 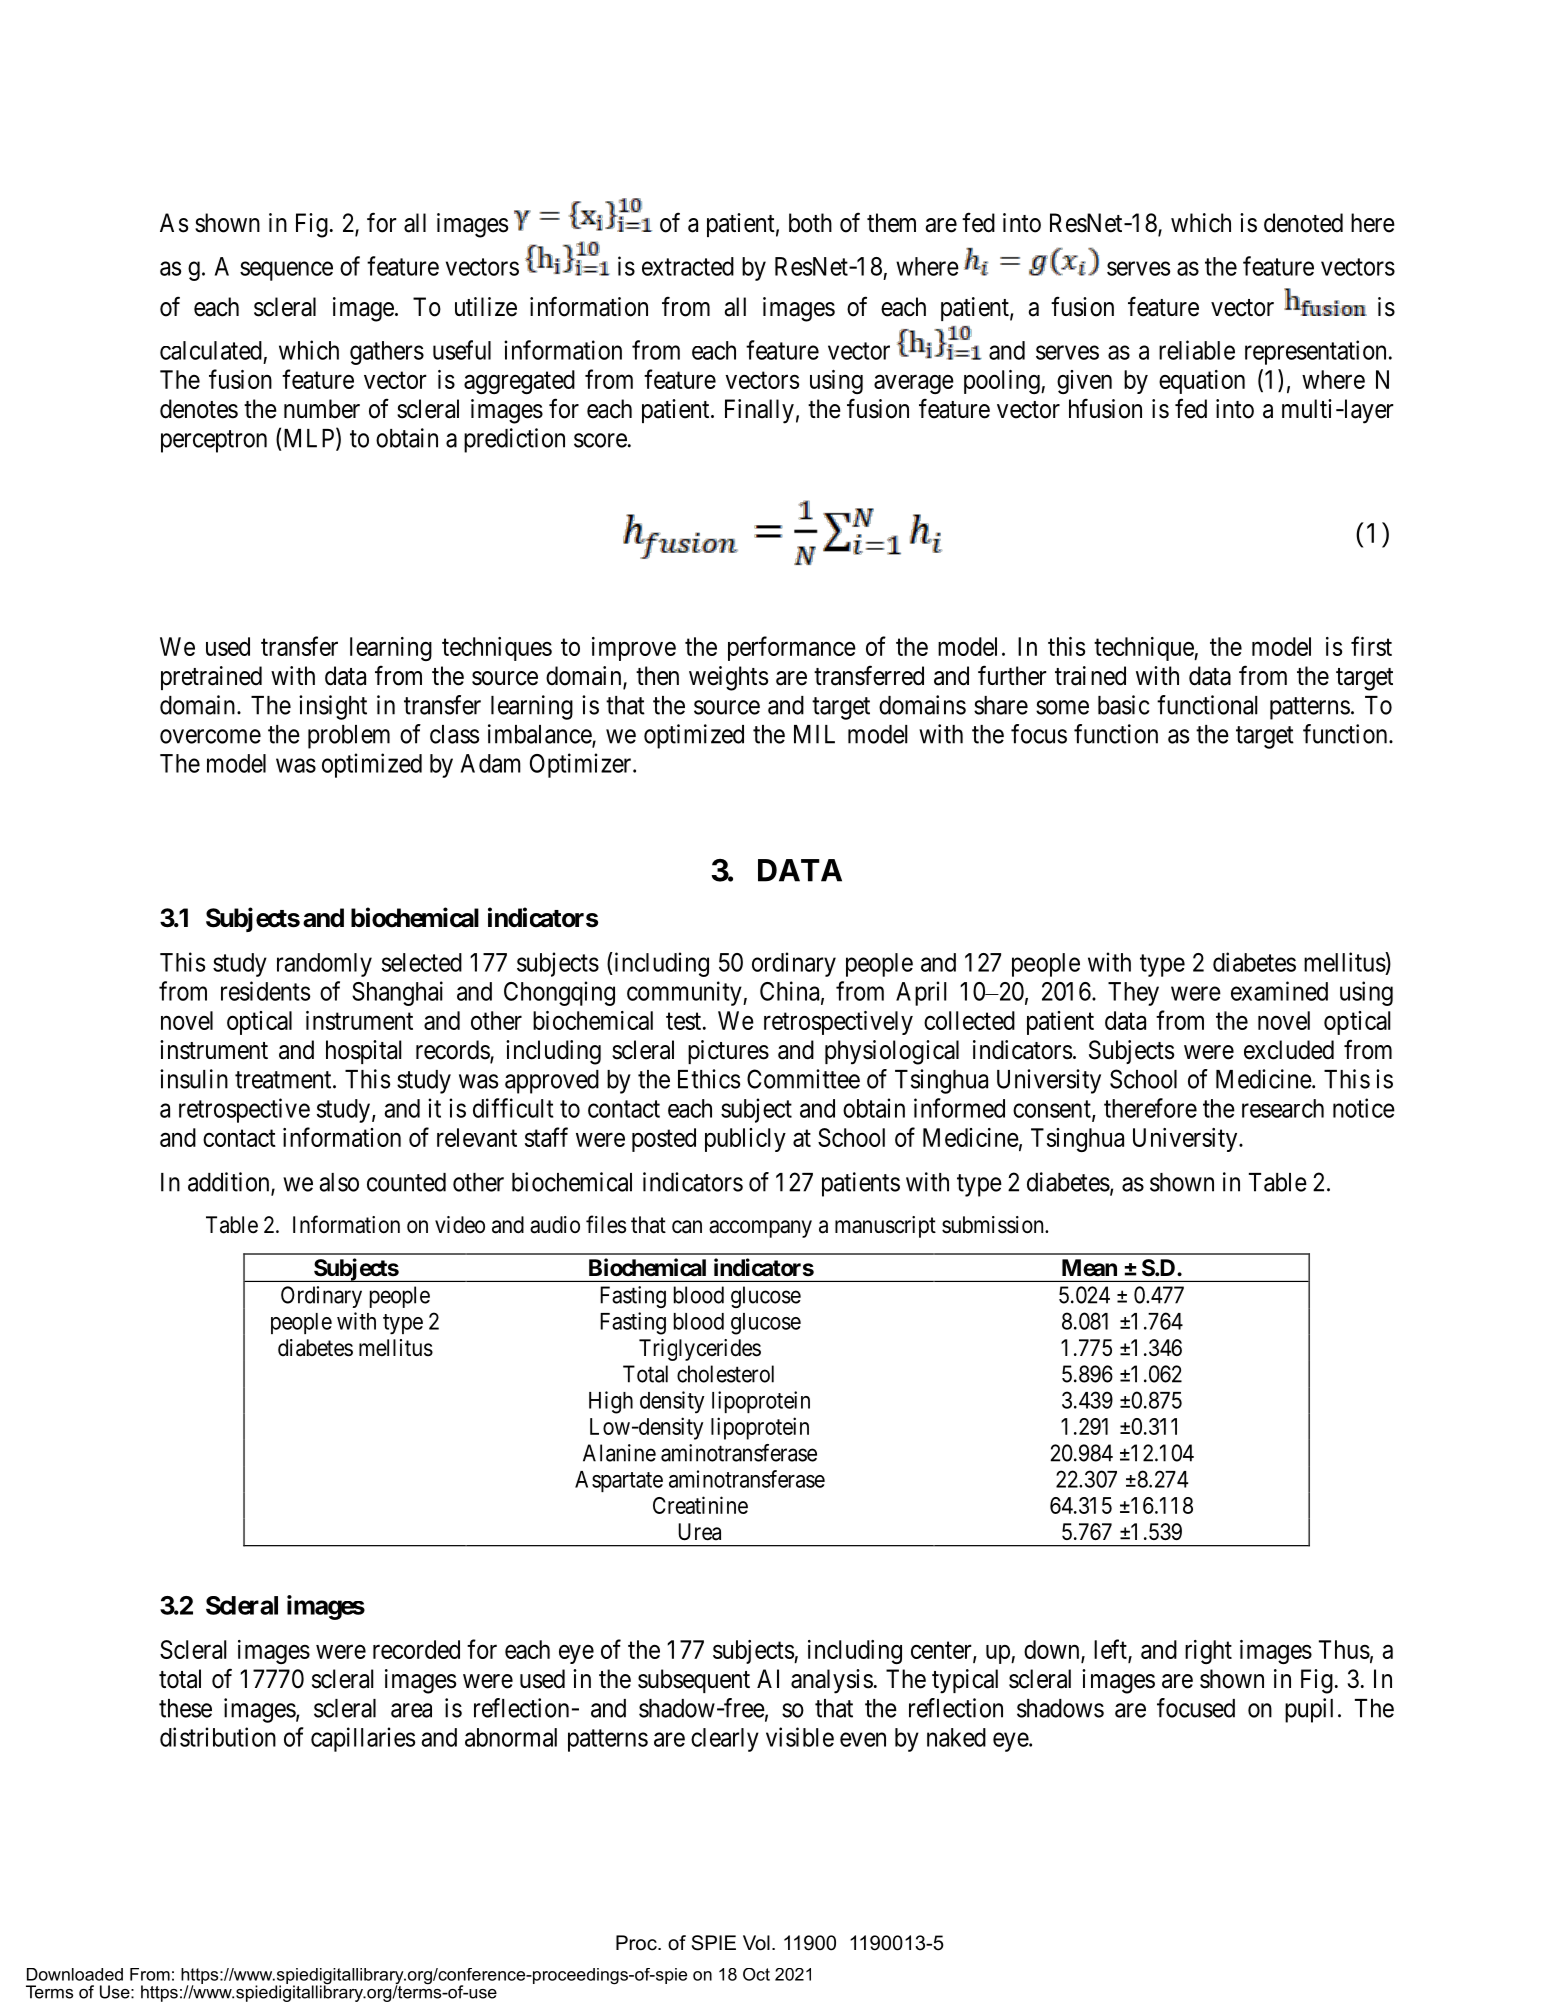 I want to click on insight, so click(x=333, y=707).
